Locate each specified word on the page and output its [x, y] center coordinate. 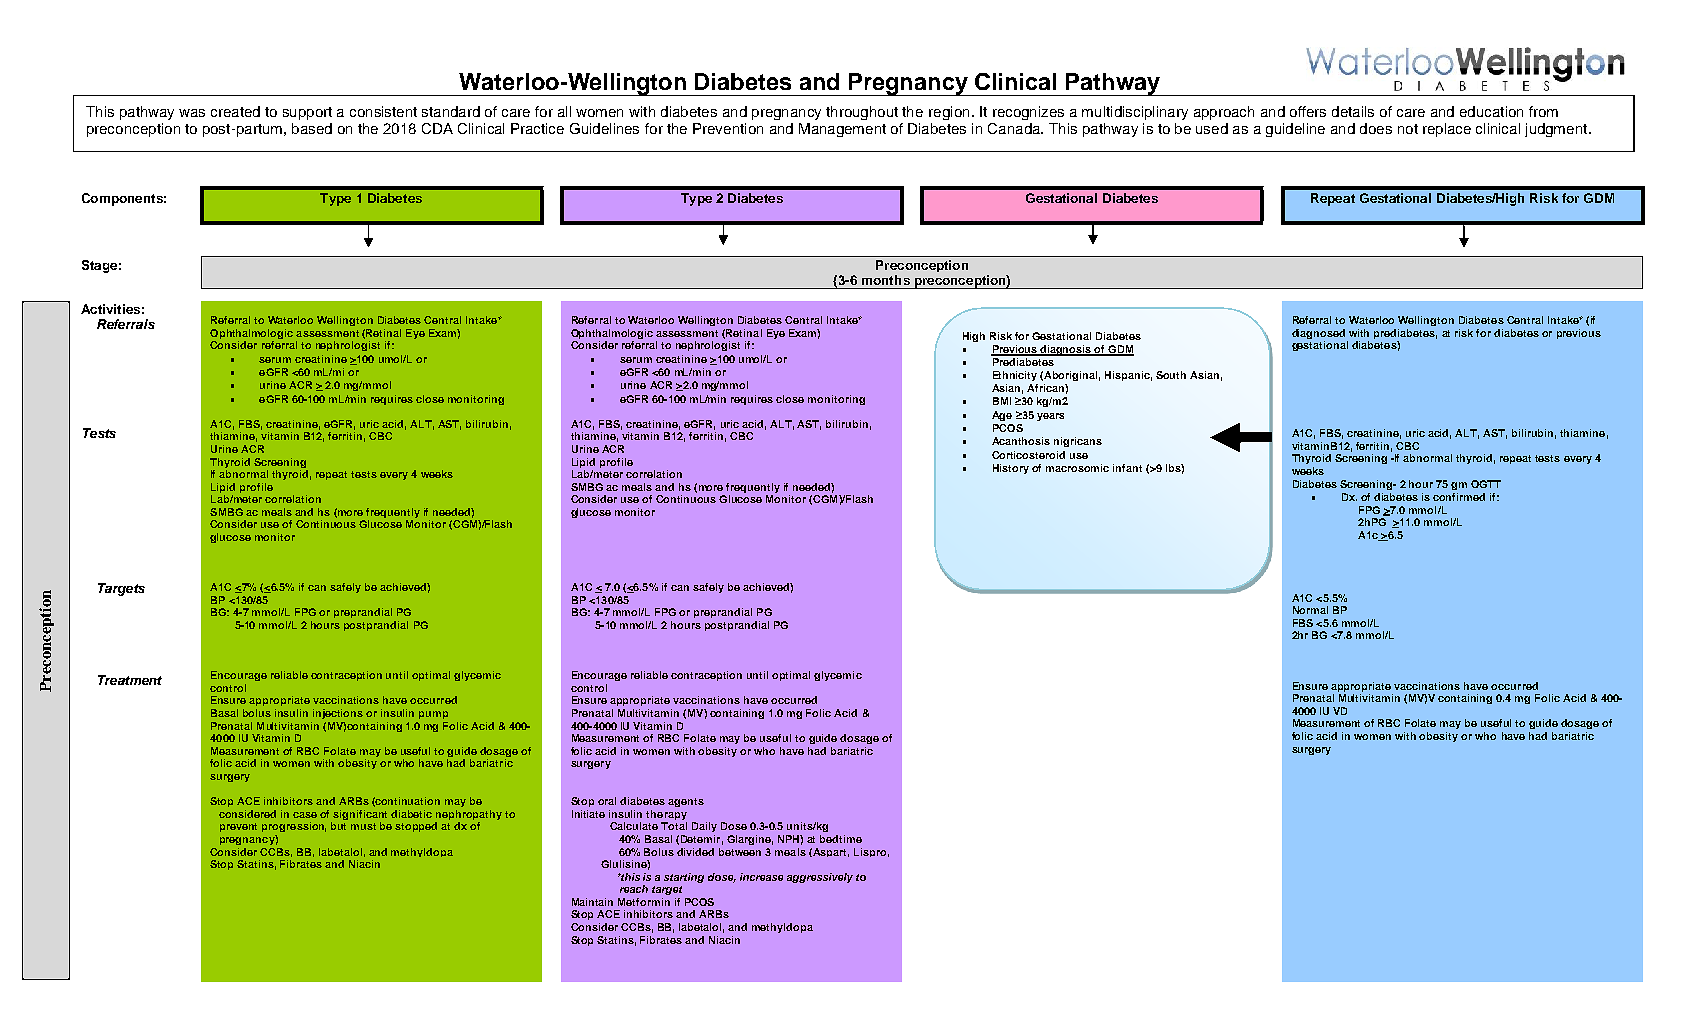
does [1376, 128]
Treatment [130, 680]
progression [294, 827]
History [1011, 469]
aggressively [820, 878]
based [312, 128]
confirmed [1459, 497]
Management [842, 130]
